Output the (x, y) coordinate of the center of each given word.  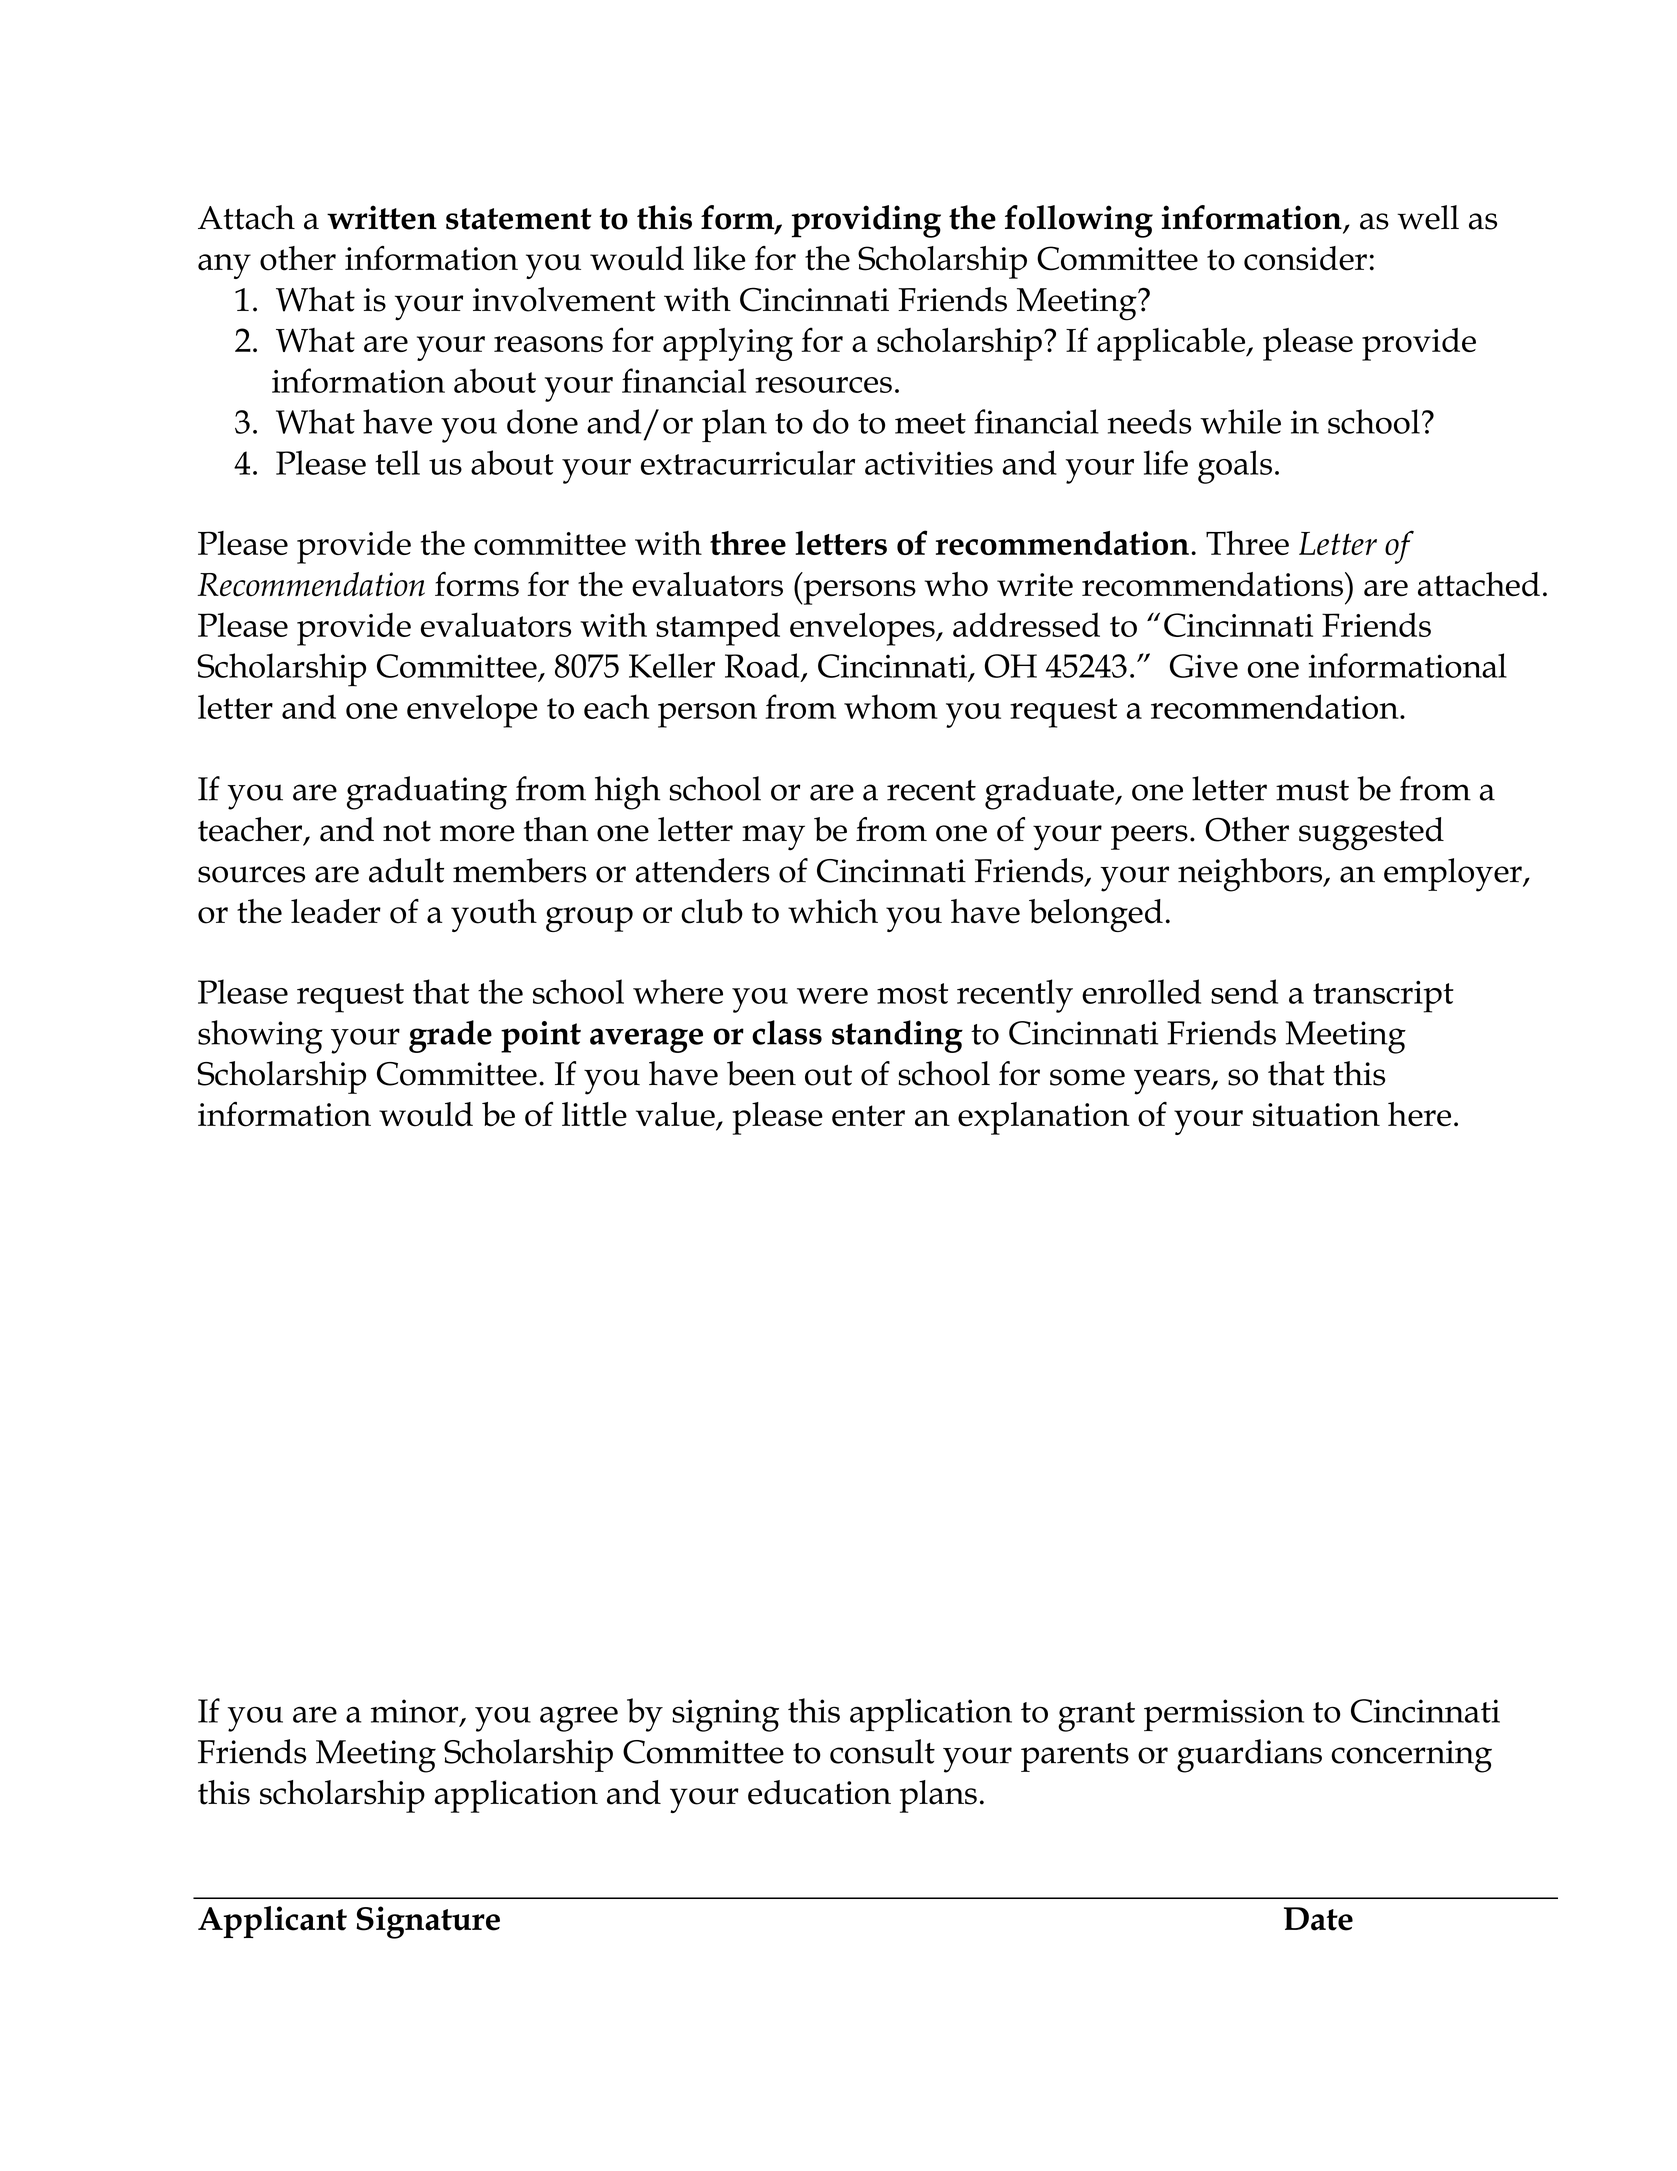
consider (1305, 258)
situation (1316, 1115)
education (819, 1792)
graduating (427, 793)
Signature (428, 1922)
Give (1204, 666)
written (382, 217)
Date (1318, 1919)
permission (1224, 1715)
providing (866, 221)
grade (450, 1036)
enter (868, 1116)
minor (416, 1712)
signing (725, 1715)
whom (891, 706)
